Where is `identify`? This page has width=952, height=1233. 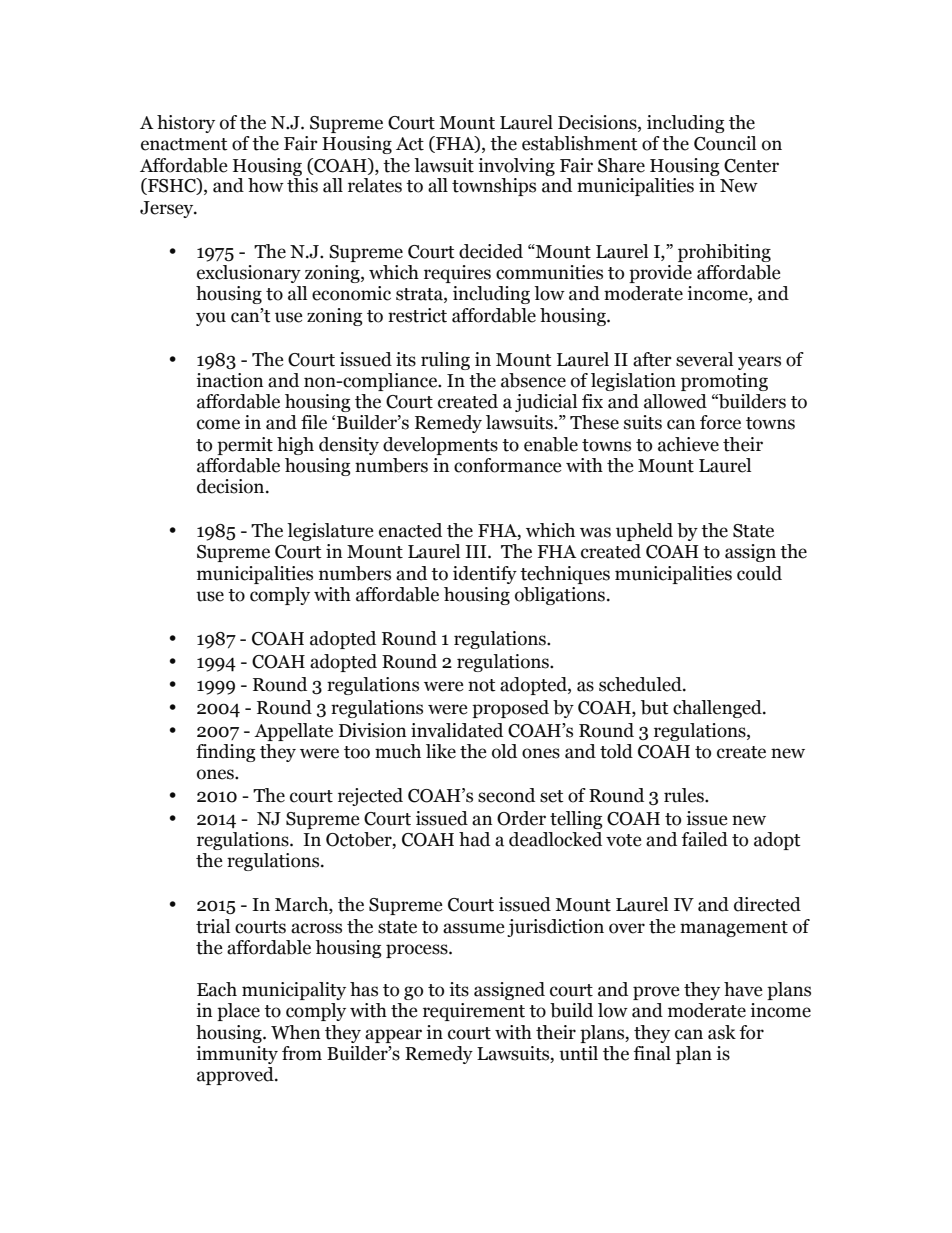
identify is located at coordinates (485, 575).
